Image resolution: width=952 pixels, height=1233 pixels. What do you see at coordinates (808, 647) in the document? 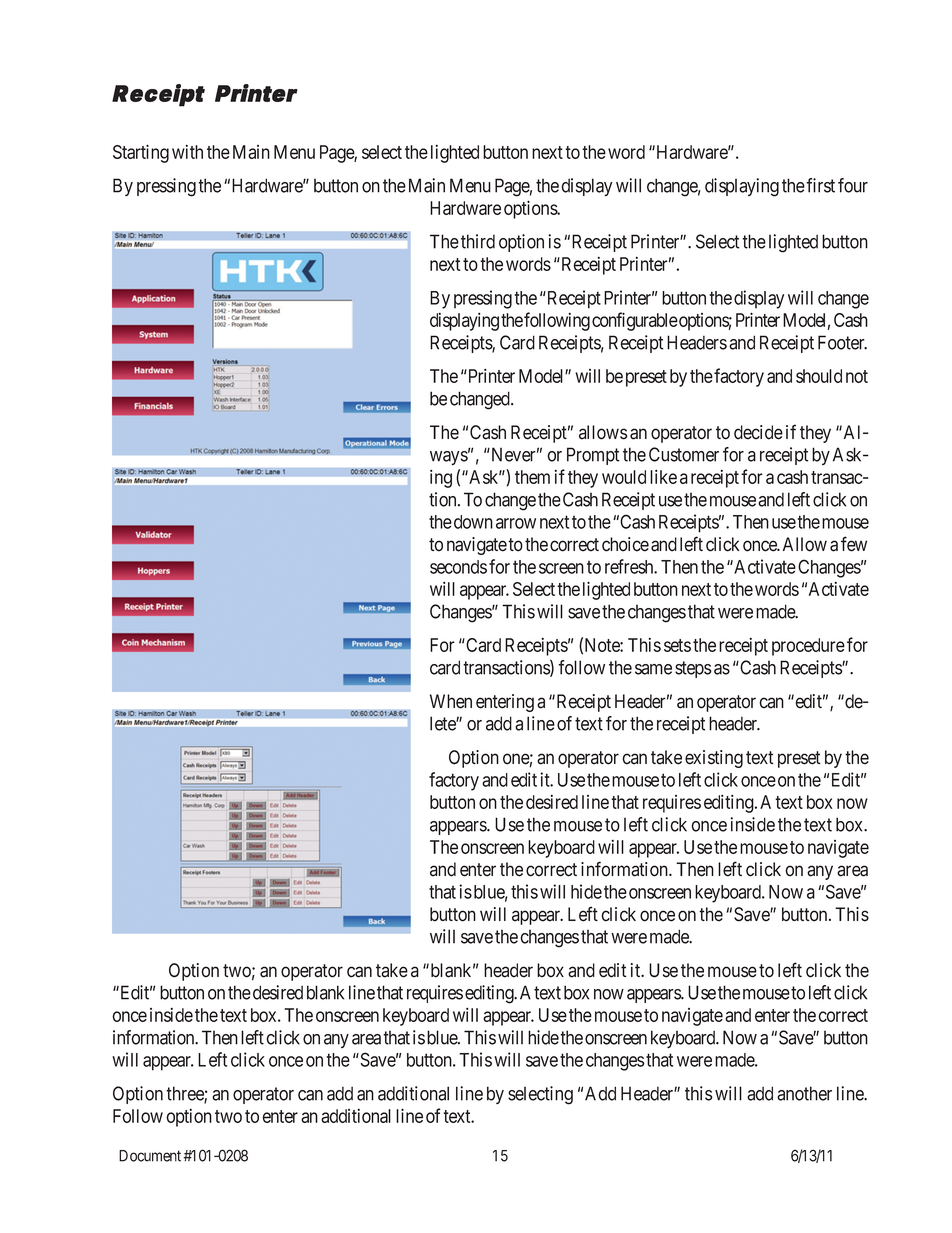
I see `procedure` at bounding box center [808, 647].
